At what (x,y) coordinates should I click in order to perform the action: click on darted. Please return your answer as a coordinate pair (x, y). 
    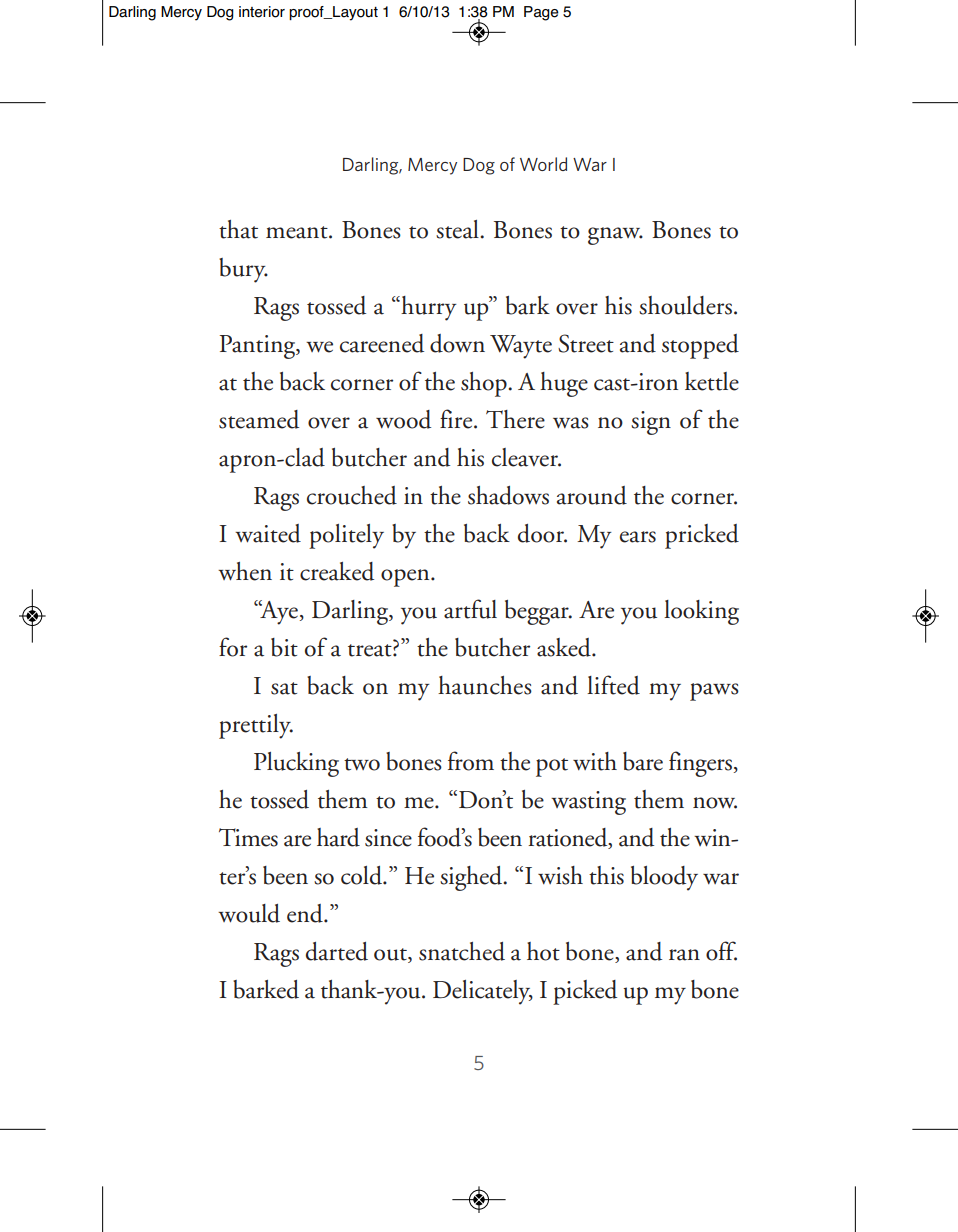
    Looking at the image, I should click on (337, 951).
